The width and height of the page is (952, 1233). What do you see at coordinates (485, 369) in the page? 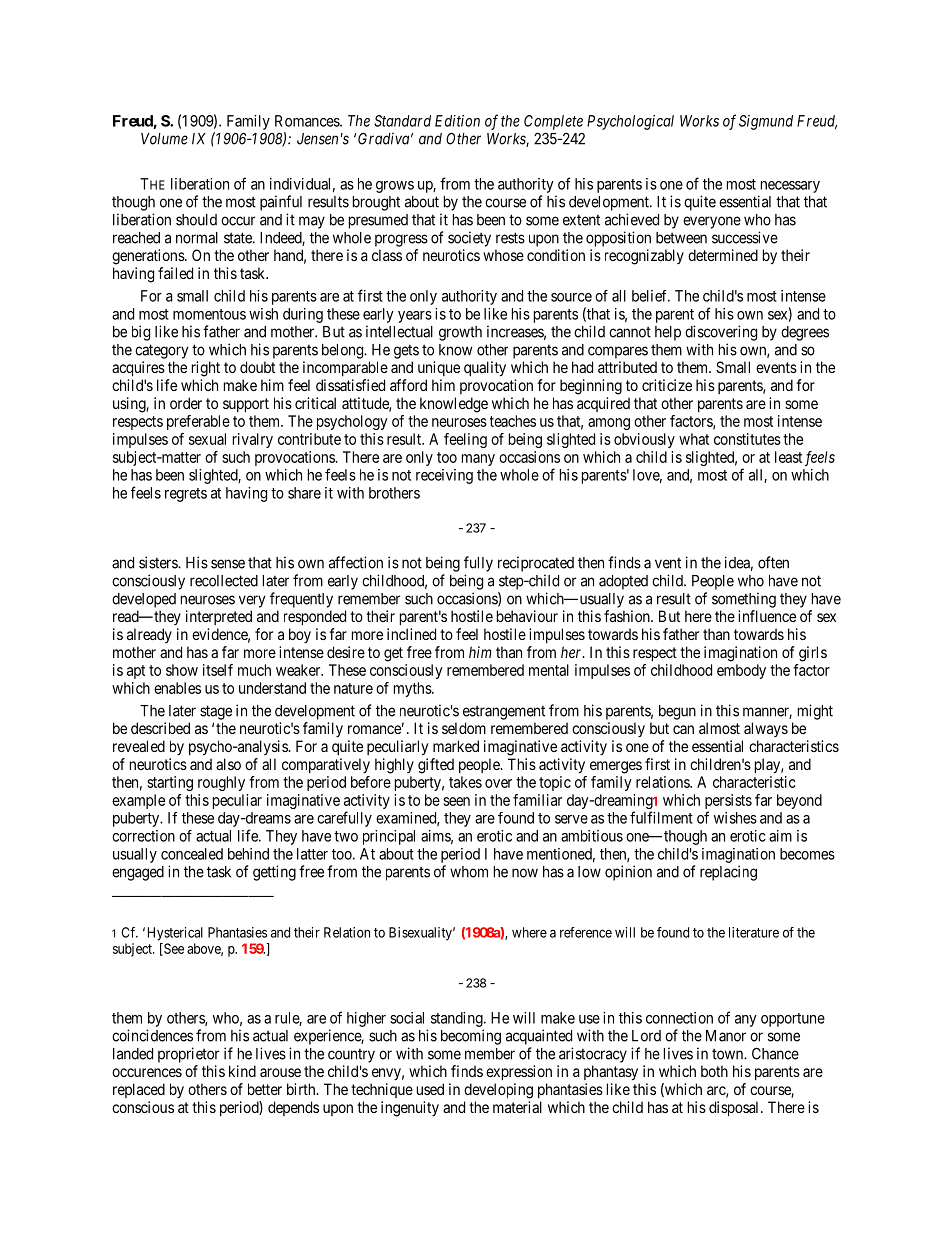
I see `quality` at bounding box center [485, 369].
